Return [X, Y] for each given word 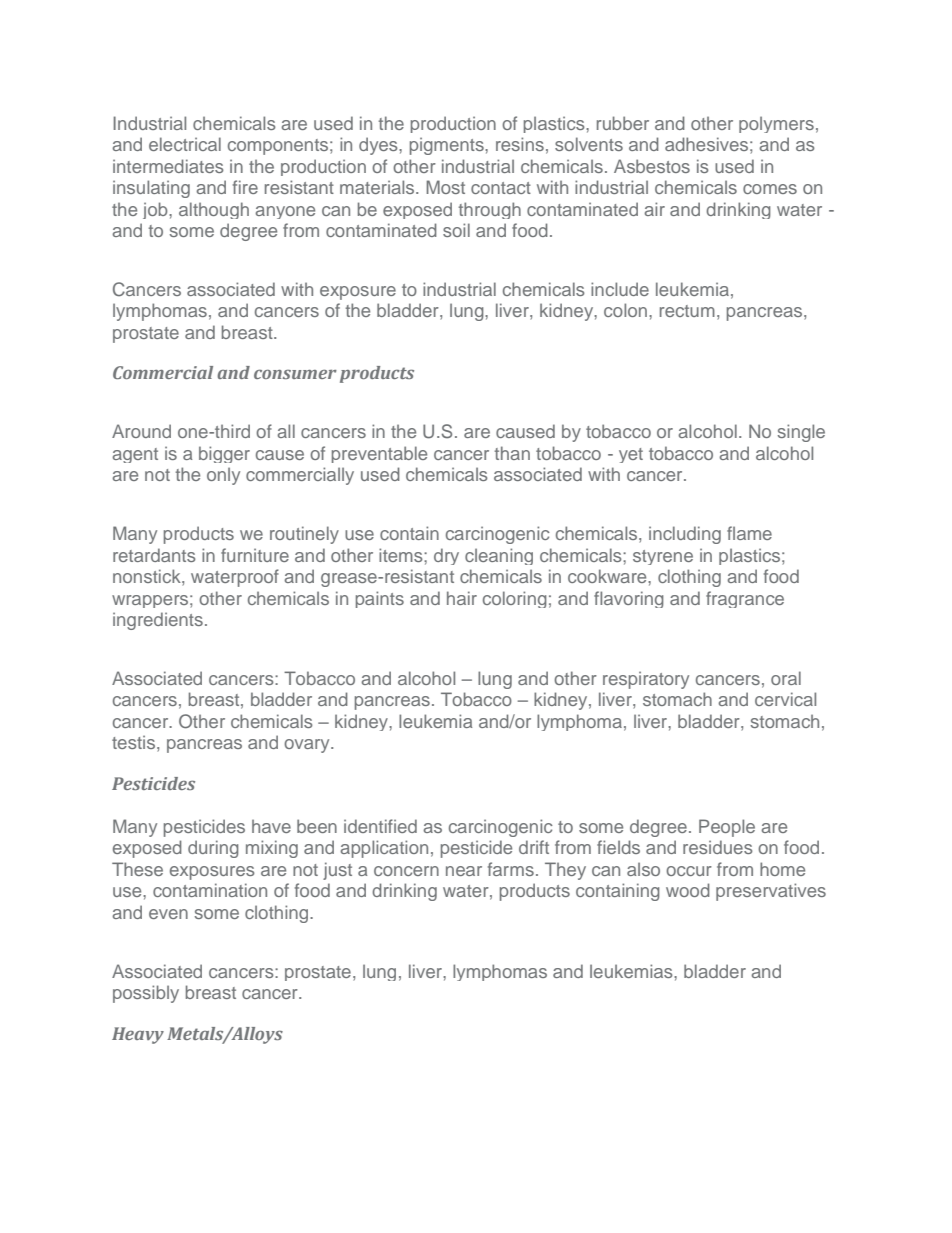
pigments [448, 146]
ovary [308, 746]
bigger [224, 454]
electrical [185, 144]
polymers [776, 124]
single [801, 433]
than [512, 453]
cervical [785, 699]
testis [133, 742]
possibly [146, 994]
